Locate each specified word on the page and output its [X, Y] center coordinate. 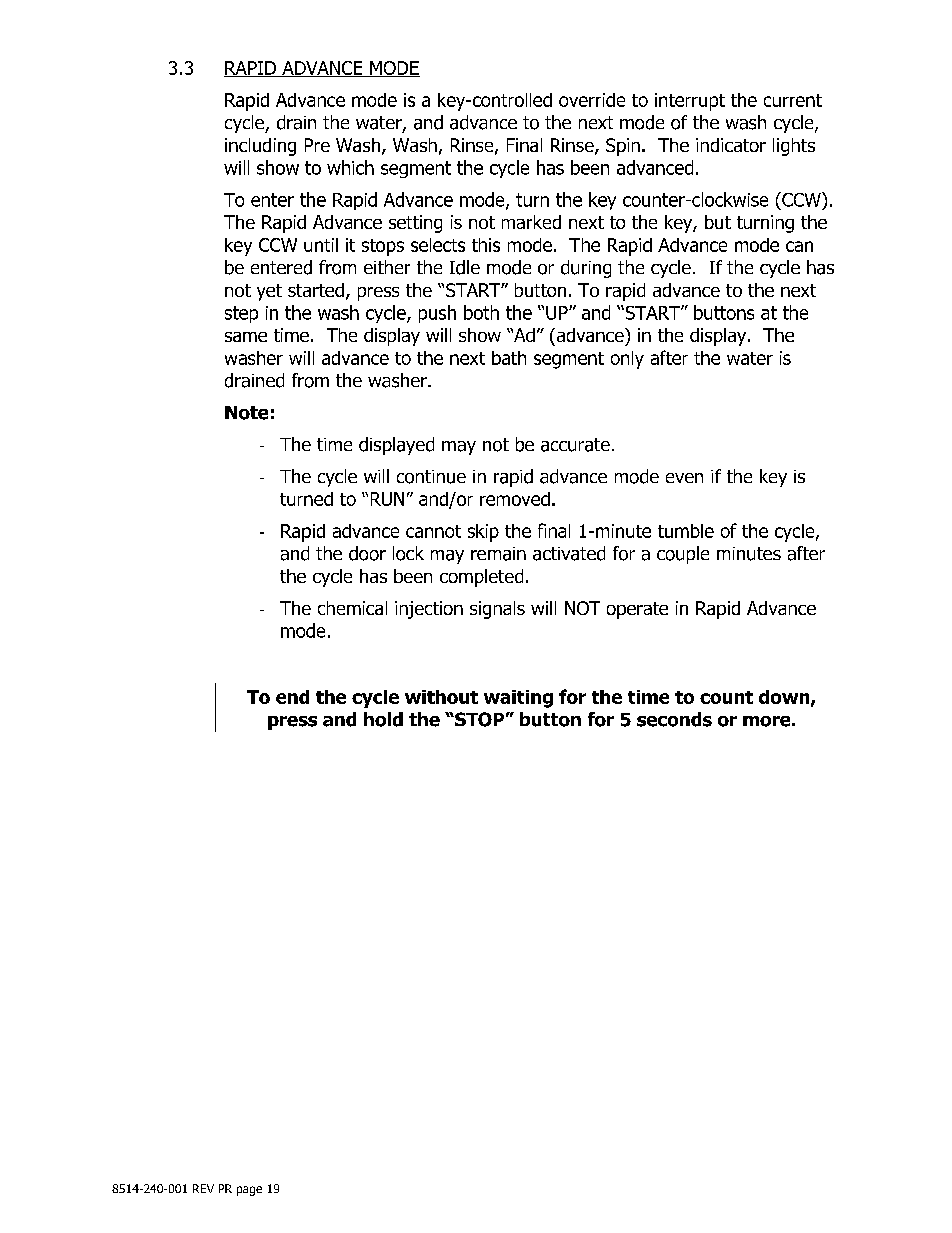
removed [515, 499]
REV [203, 1188]
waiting [518, 699]
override [592, 100]
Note [246, 413]
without [441, 697]
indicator [731, 145]
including [260, 147]
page [249, 1191]
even [684, 478]
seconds [674, 719]
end [292, 697]
